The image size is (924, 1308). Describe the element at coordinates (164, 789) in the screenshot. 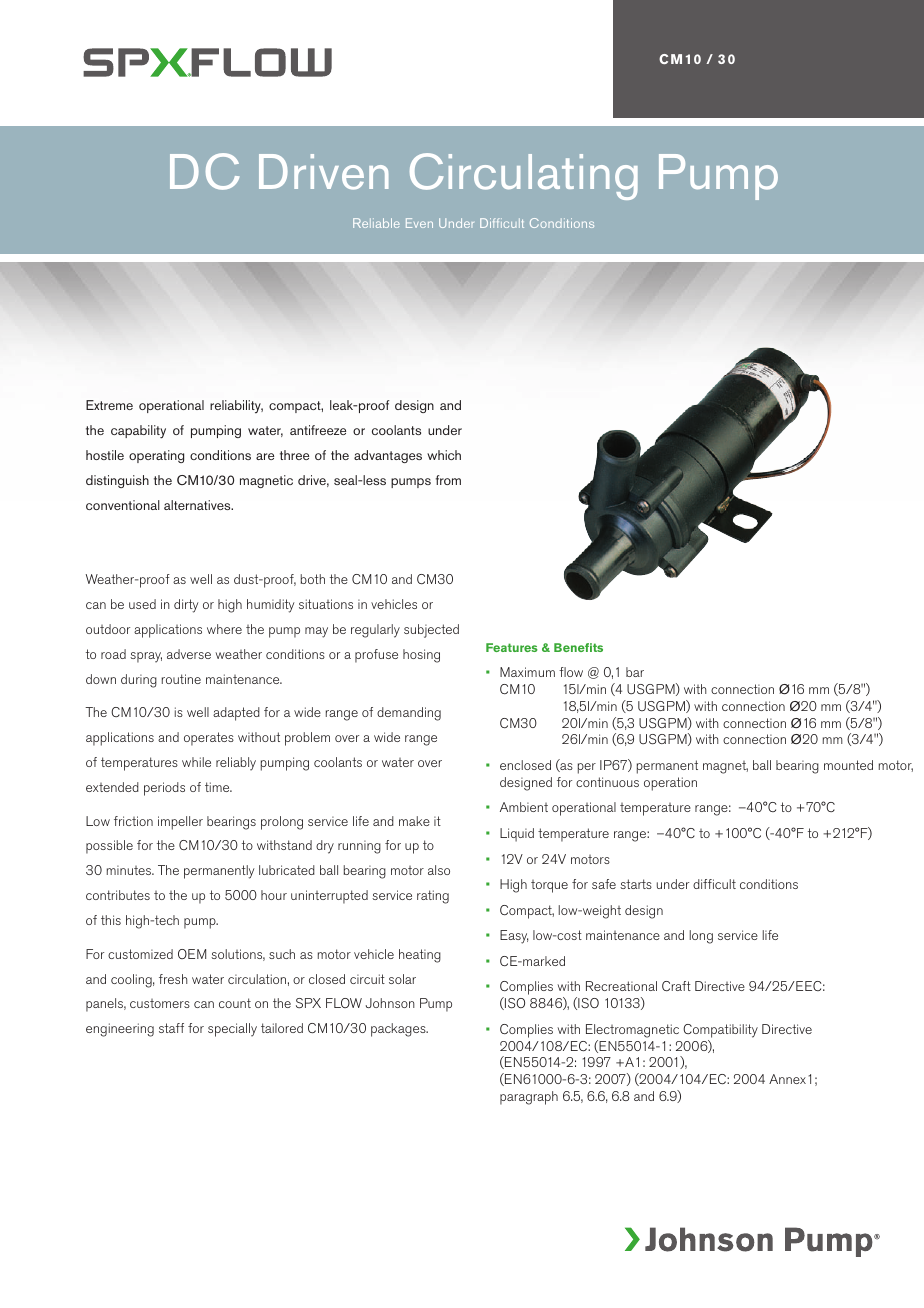

I see `periods` at that location.
